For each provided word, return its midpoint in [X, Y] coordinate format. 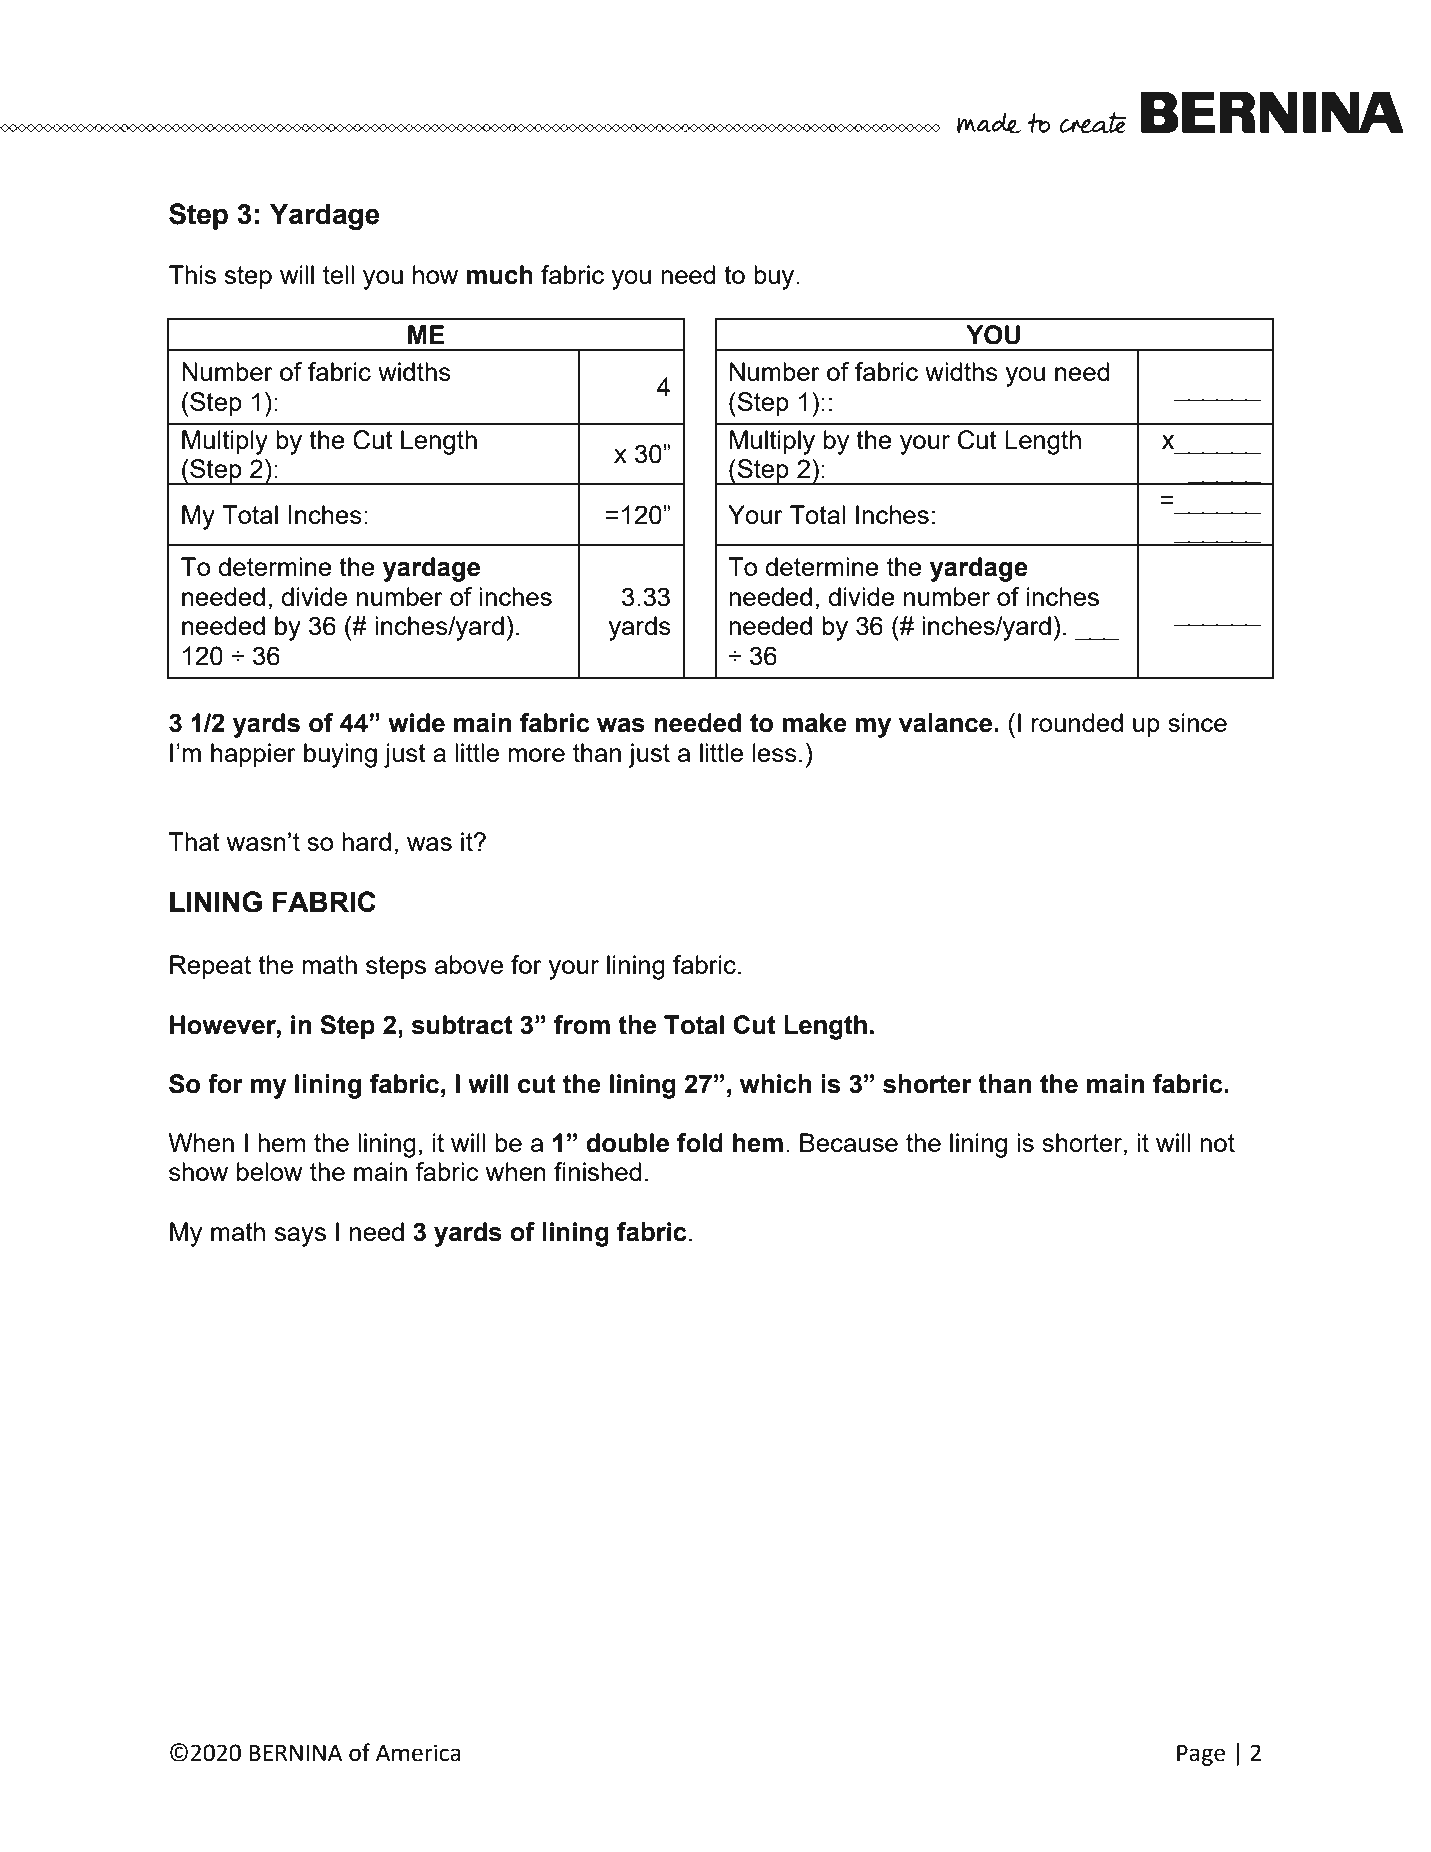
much [499, 275]
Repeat [210, 967]
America [418, 1753]
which [775, 1084]
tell [338, 274]
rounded [1077, 722]
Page [1201, 1755]
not [1217, 1143]
